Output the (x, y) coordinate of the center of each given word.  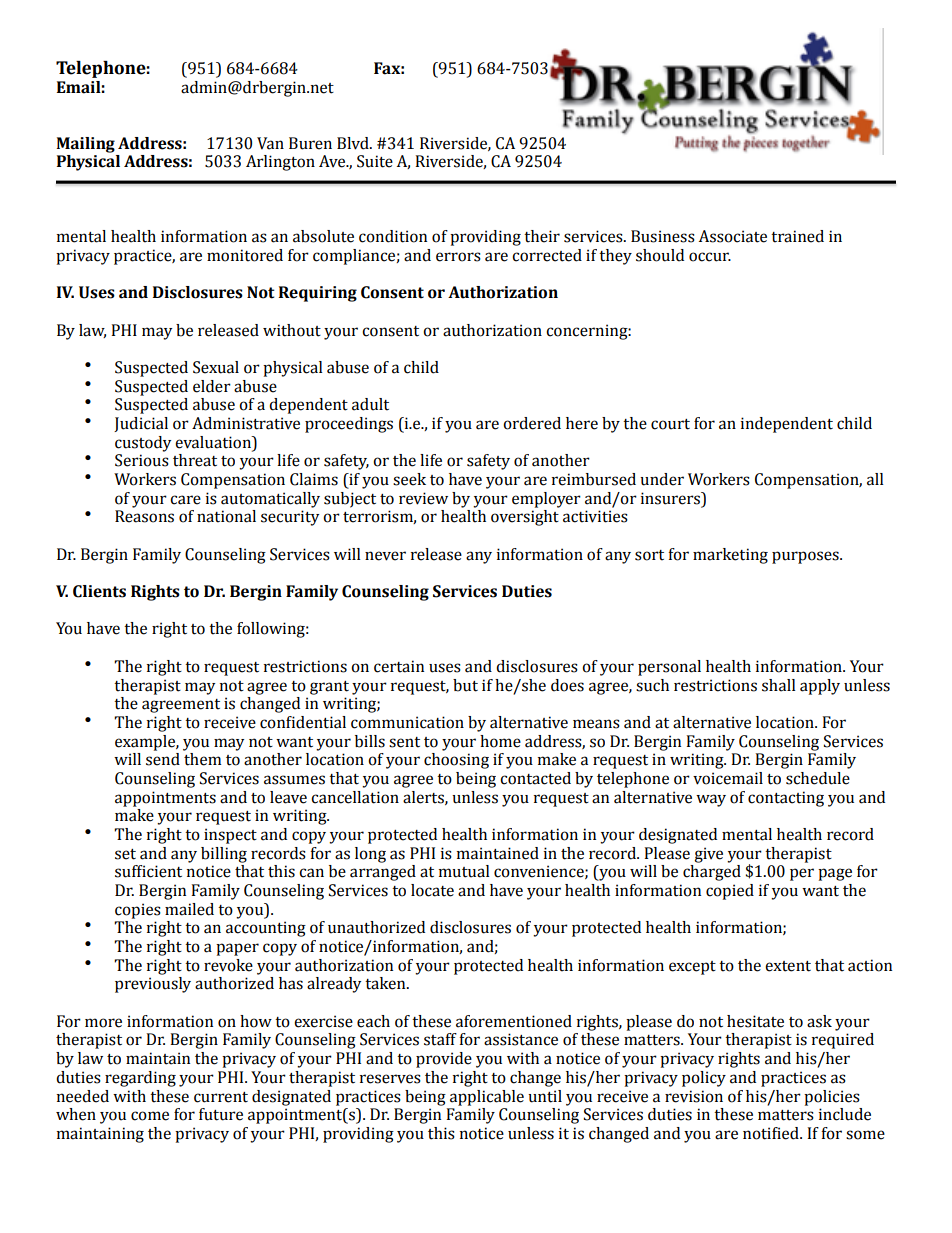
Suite (375, 161)
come (150, 1116)
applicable (487, 1098)
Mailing (85, 145)
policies (832, 1098)
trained (797, 236)
